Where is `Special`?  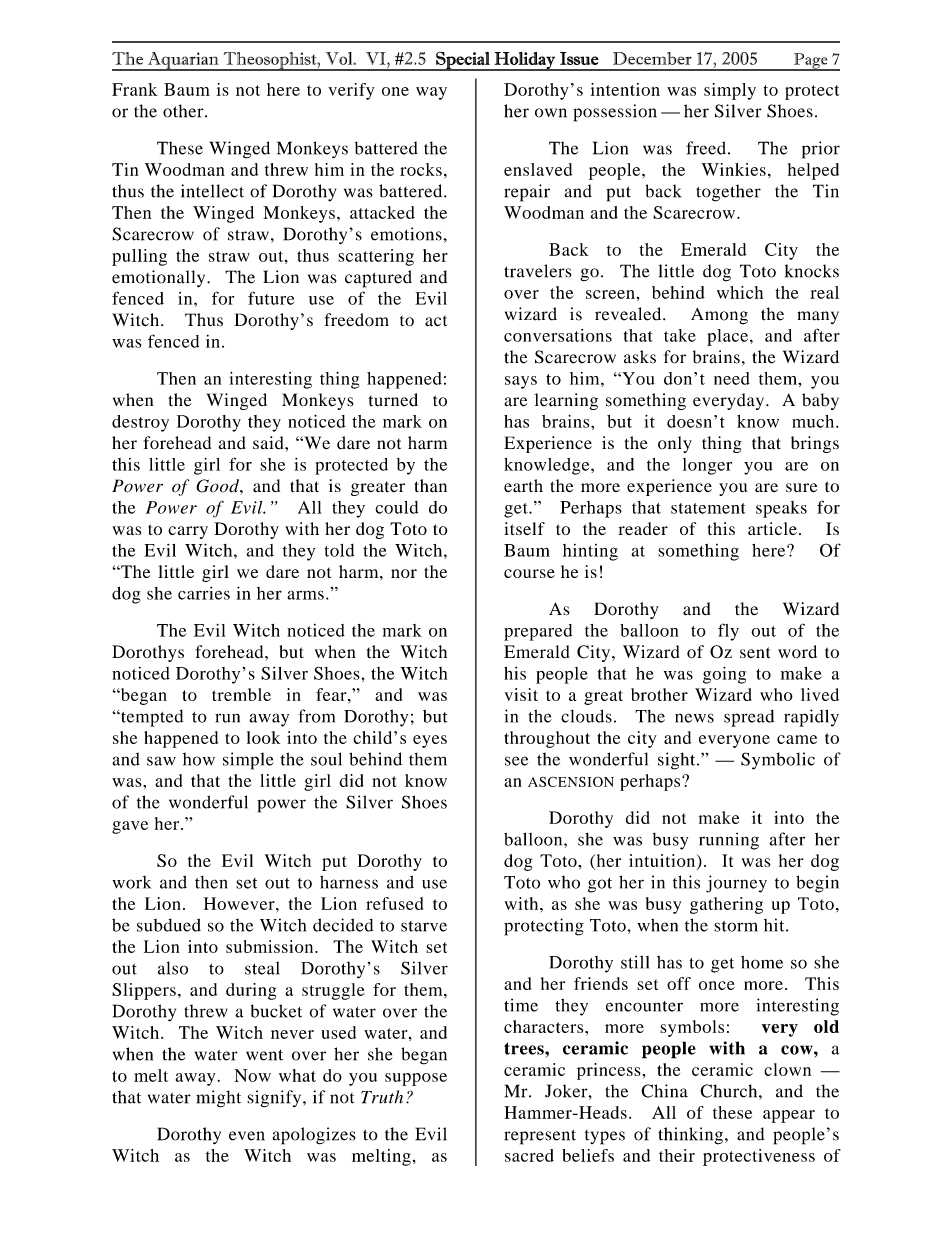
Special is located at coordinates (463, 61).
